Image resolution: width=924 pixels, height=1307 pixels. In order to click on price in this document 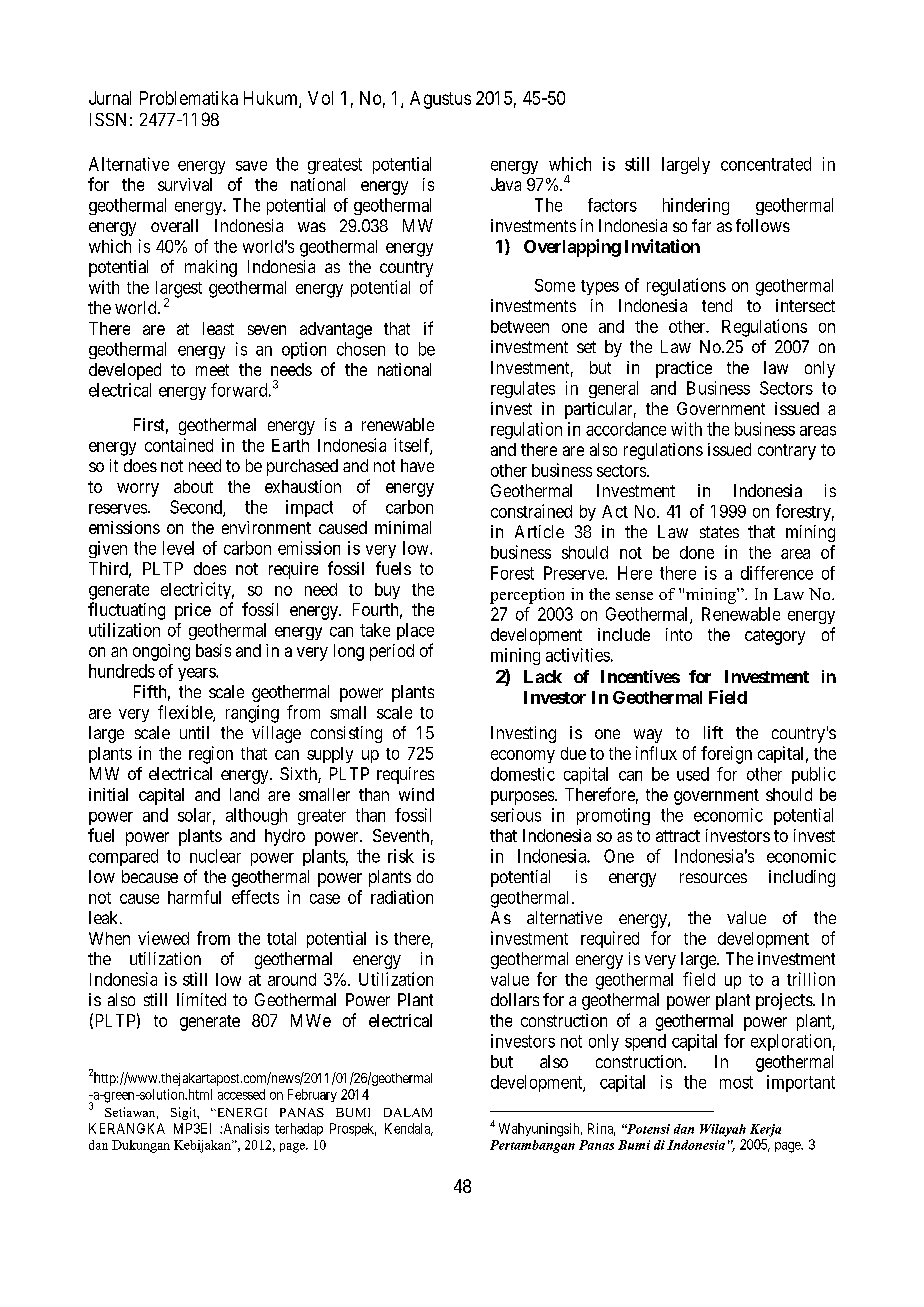, I will do `click(193, 611)`.
